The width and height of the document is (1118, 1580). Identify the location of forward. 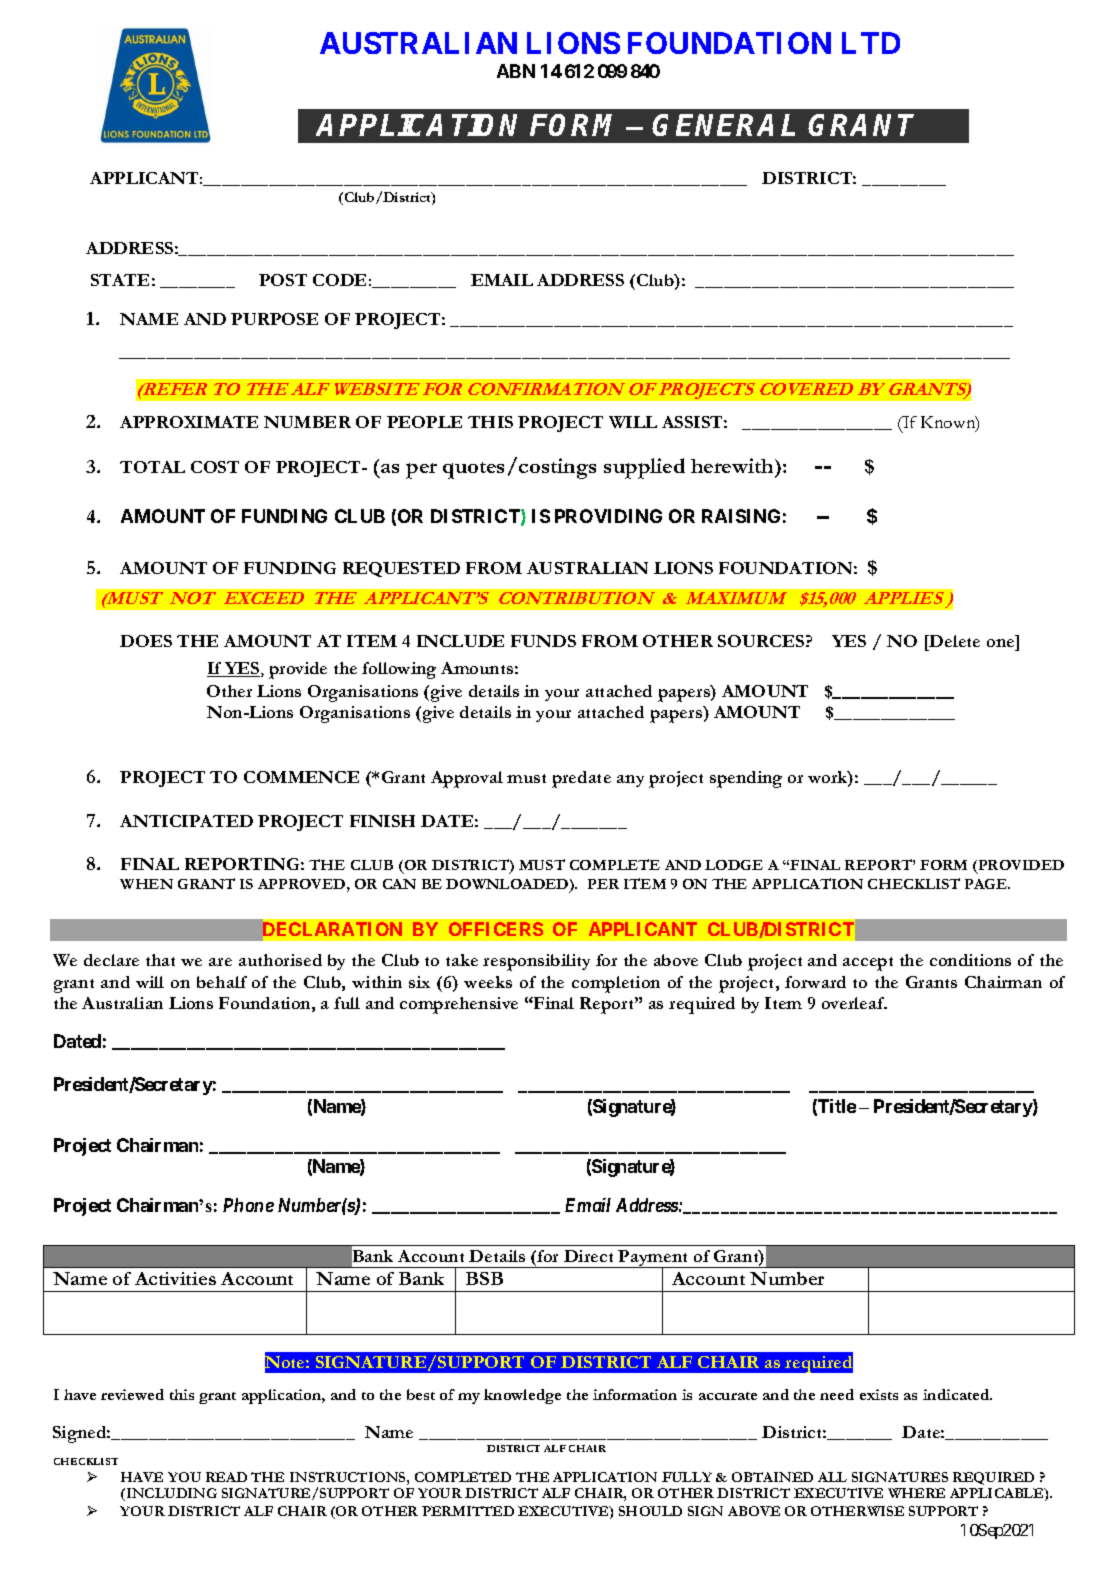
(815, 982).
